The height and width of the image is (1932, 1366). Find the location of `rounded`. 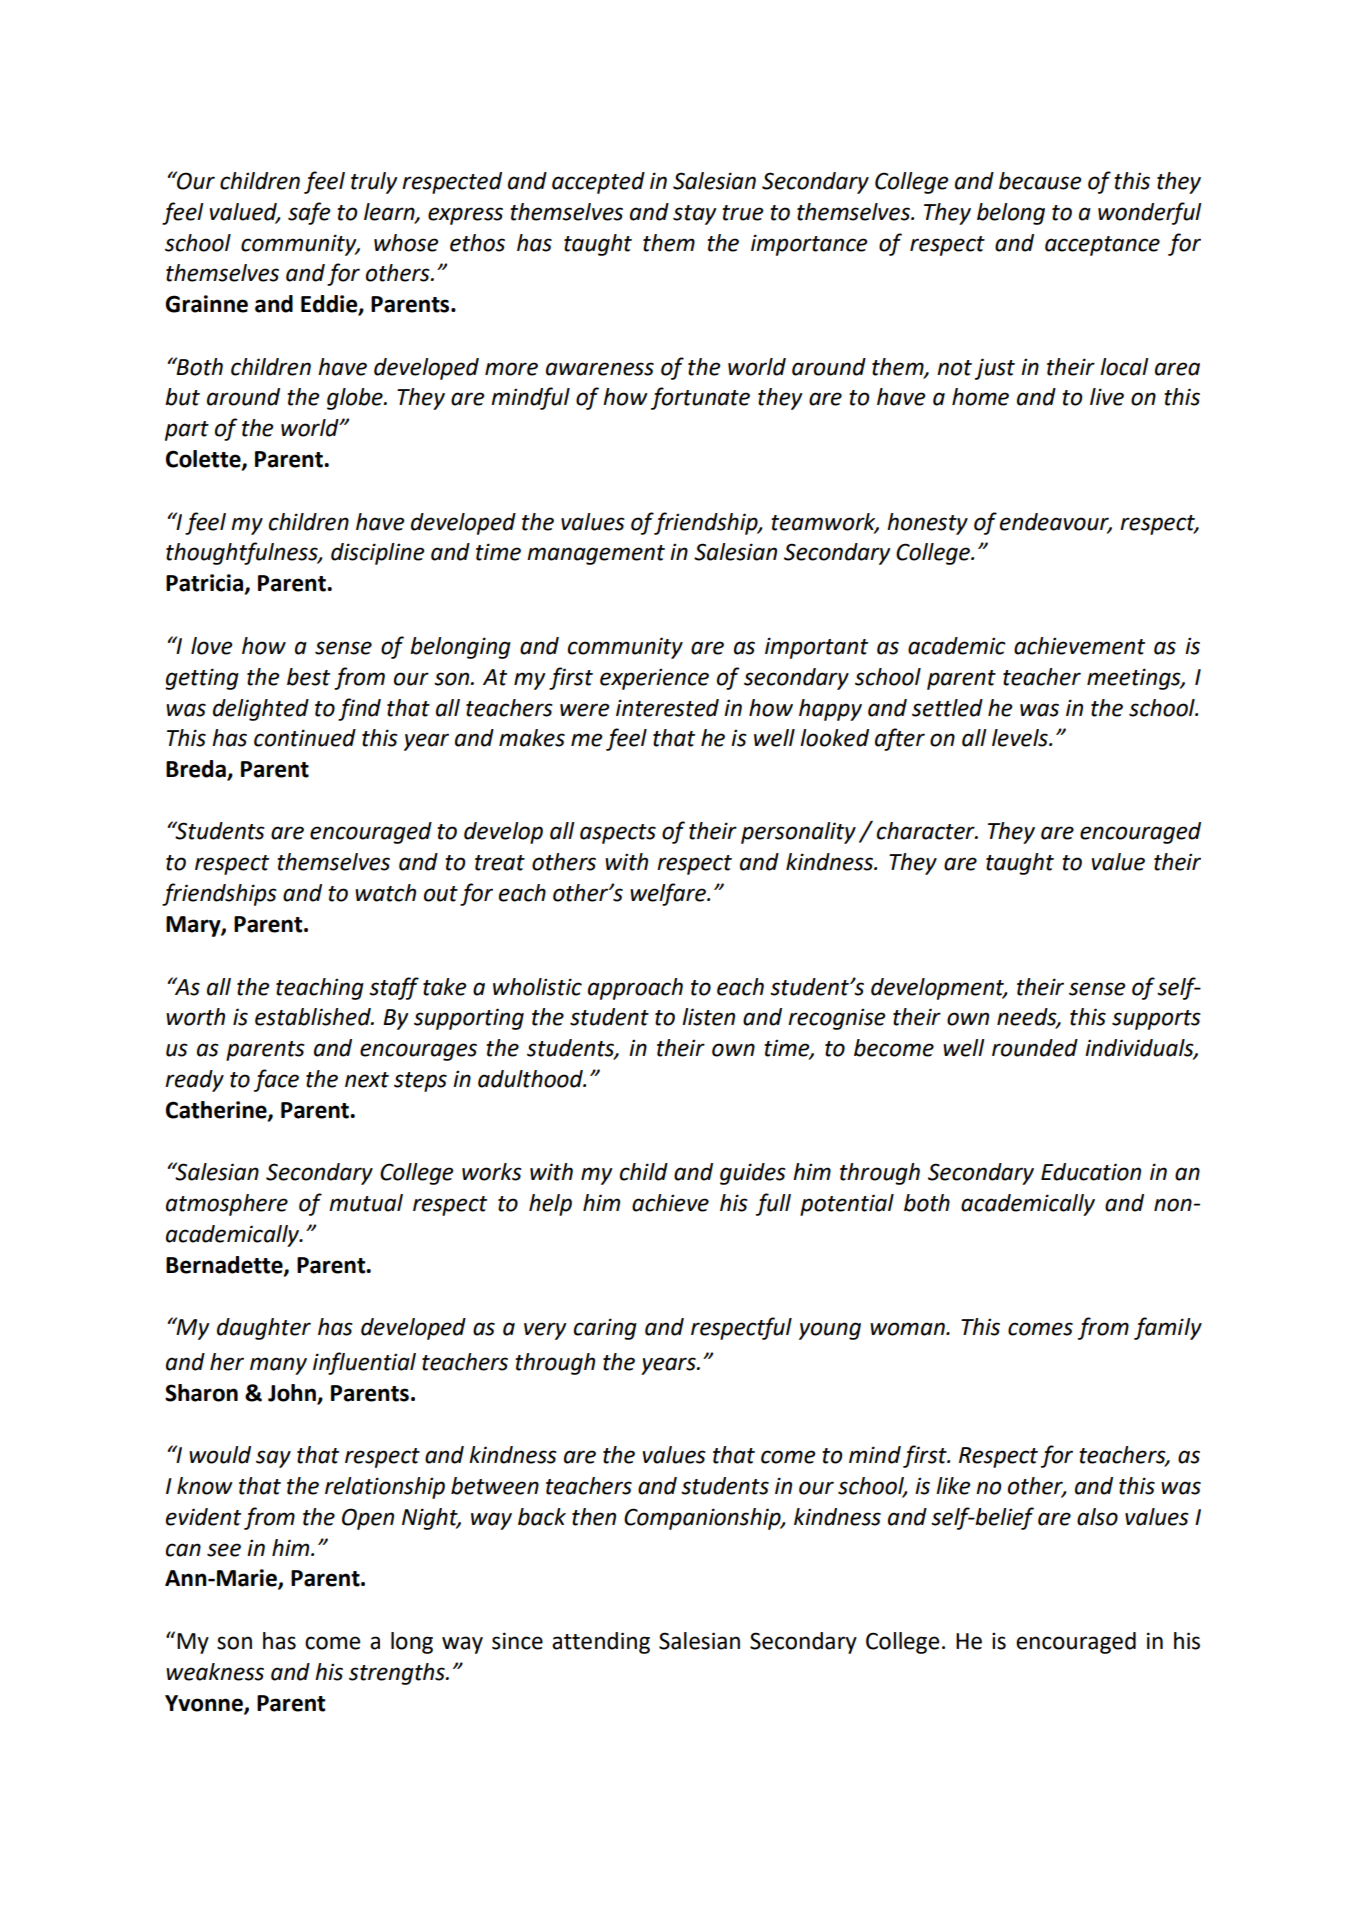

rounded is located at coordinates (1035, 1048).
